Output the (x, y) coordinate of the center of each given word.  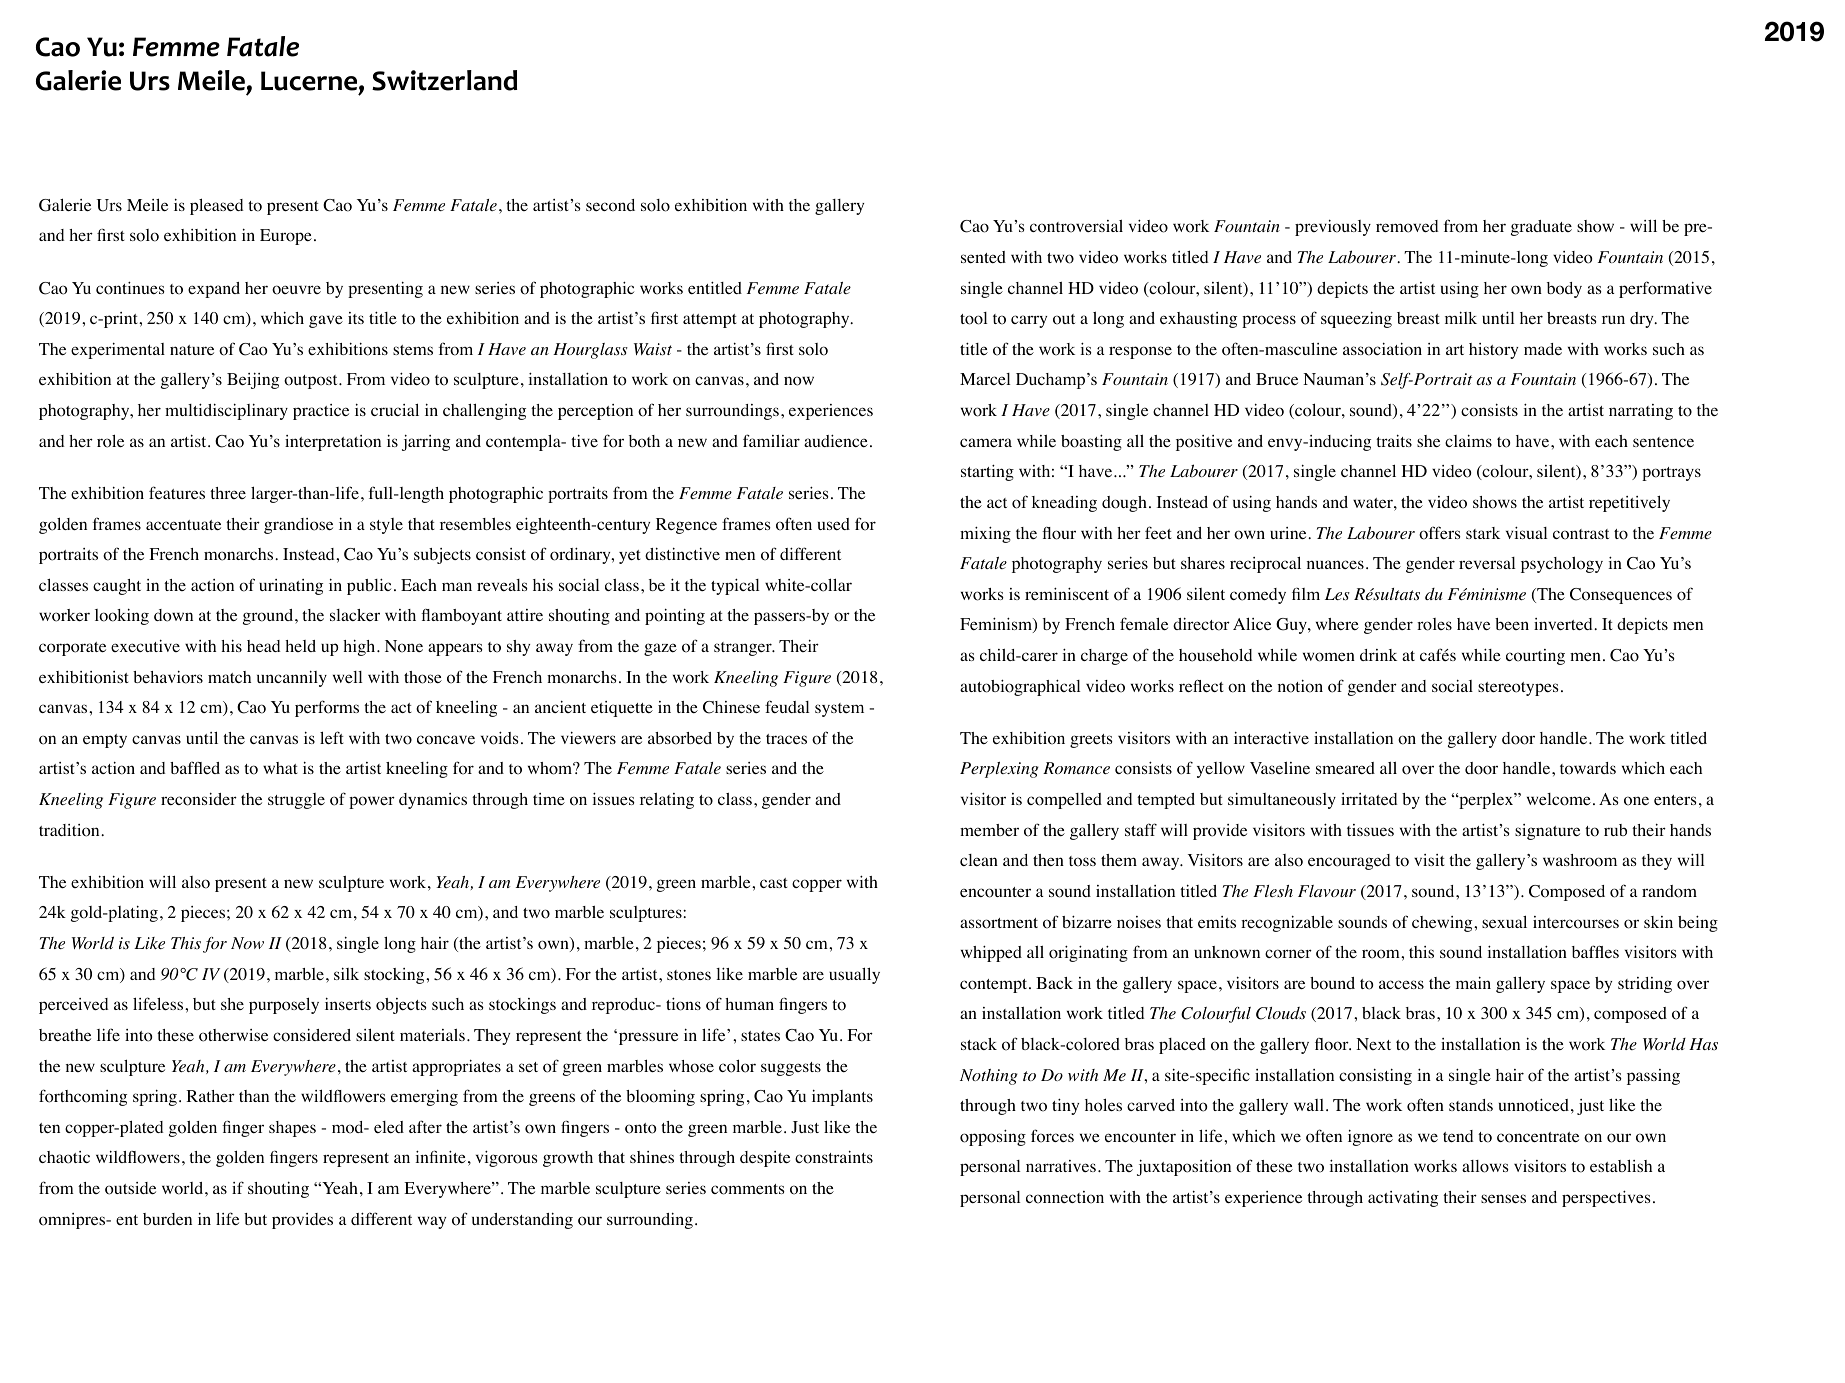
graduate (1541, 228)
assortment (999, 923)
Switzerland (444, 80)
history (1493, 351)
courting (1535, 657)
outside (130, 1188)
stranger (744, 649)
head (263, 646)
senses (1503, 1198)
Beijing (253, 380)
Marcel (985, 379)
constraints (834, 1157)
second (610, 205)
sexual (1504, 921)
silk (346, 973)
